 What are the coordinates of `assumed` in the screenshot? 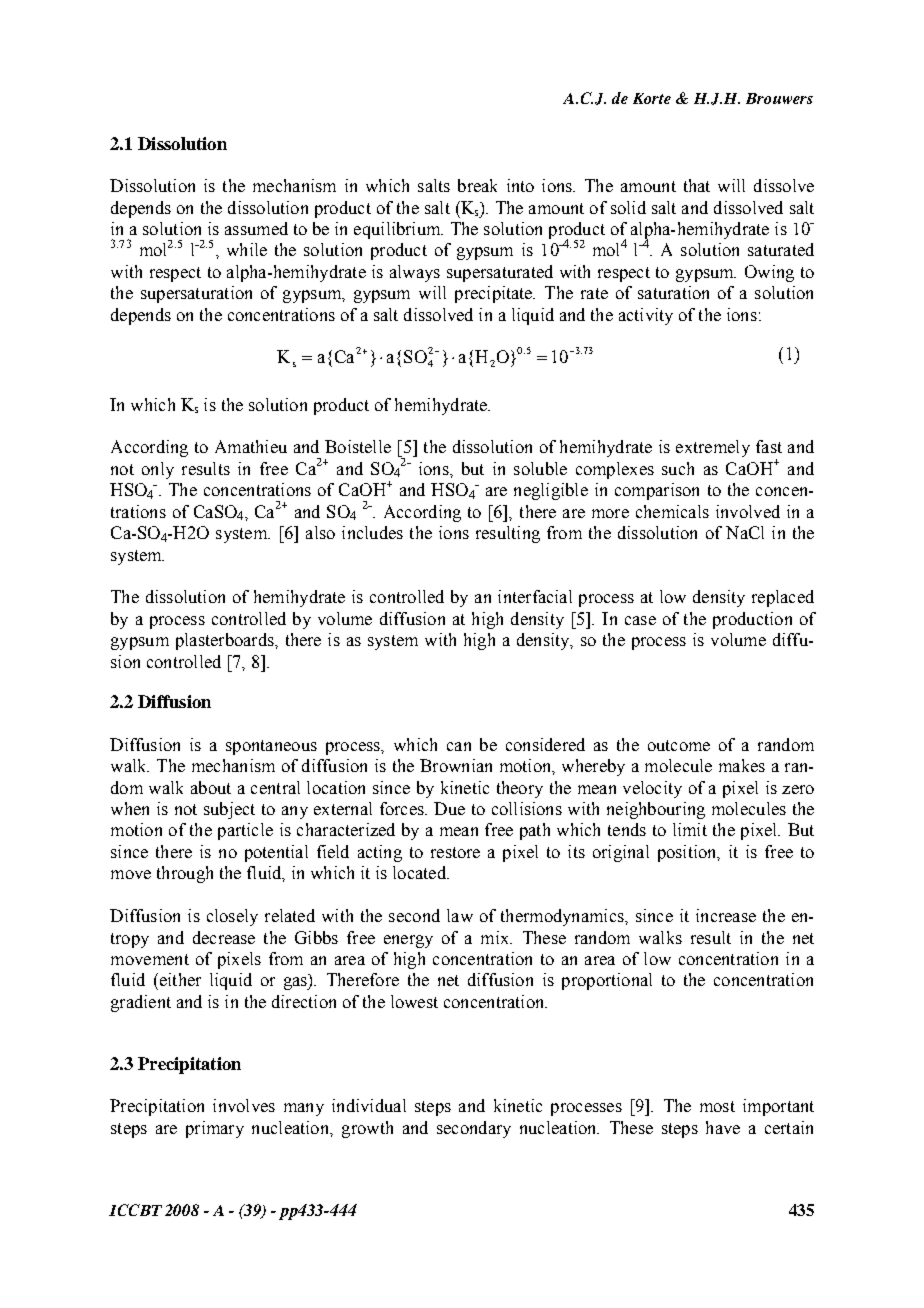 It's located at (256, 228).
